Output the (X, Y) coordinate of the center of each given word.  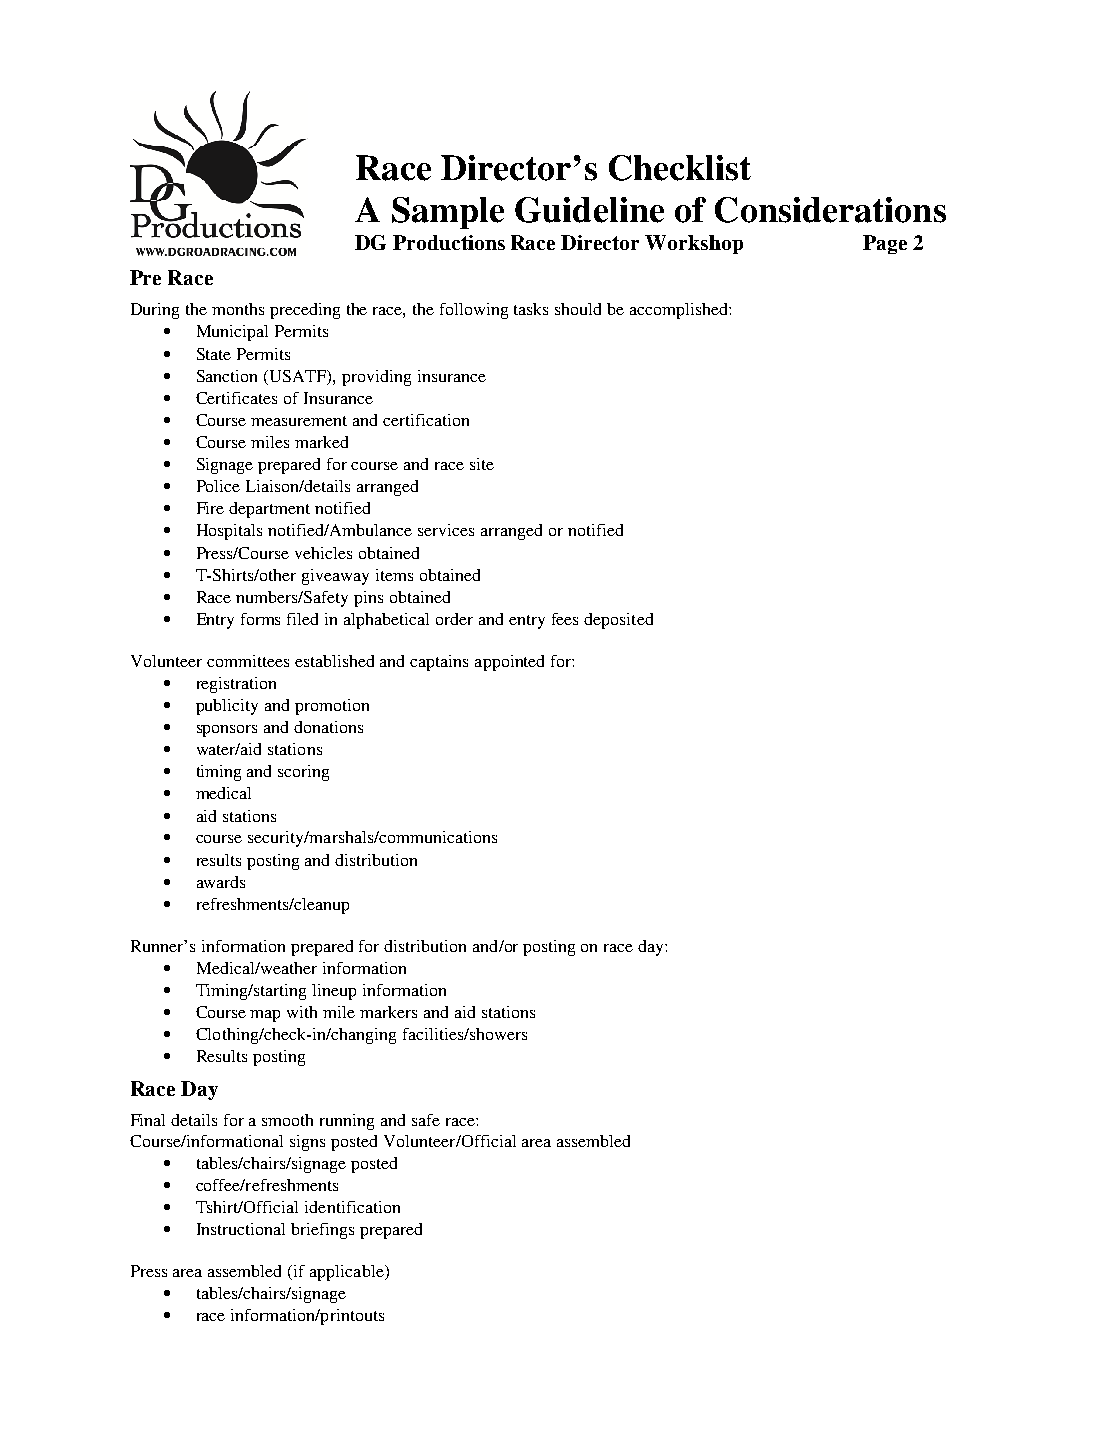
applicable (348, 1273)
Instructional (241, 1229)
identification (352, 1207)
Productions (449, 242)
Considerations (830, 210)
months (238, 309)
